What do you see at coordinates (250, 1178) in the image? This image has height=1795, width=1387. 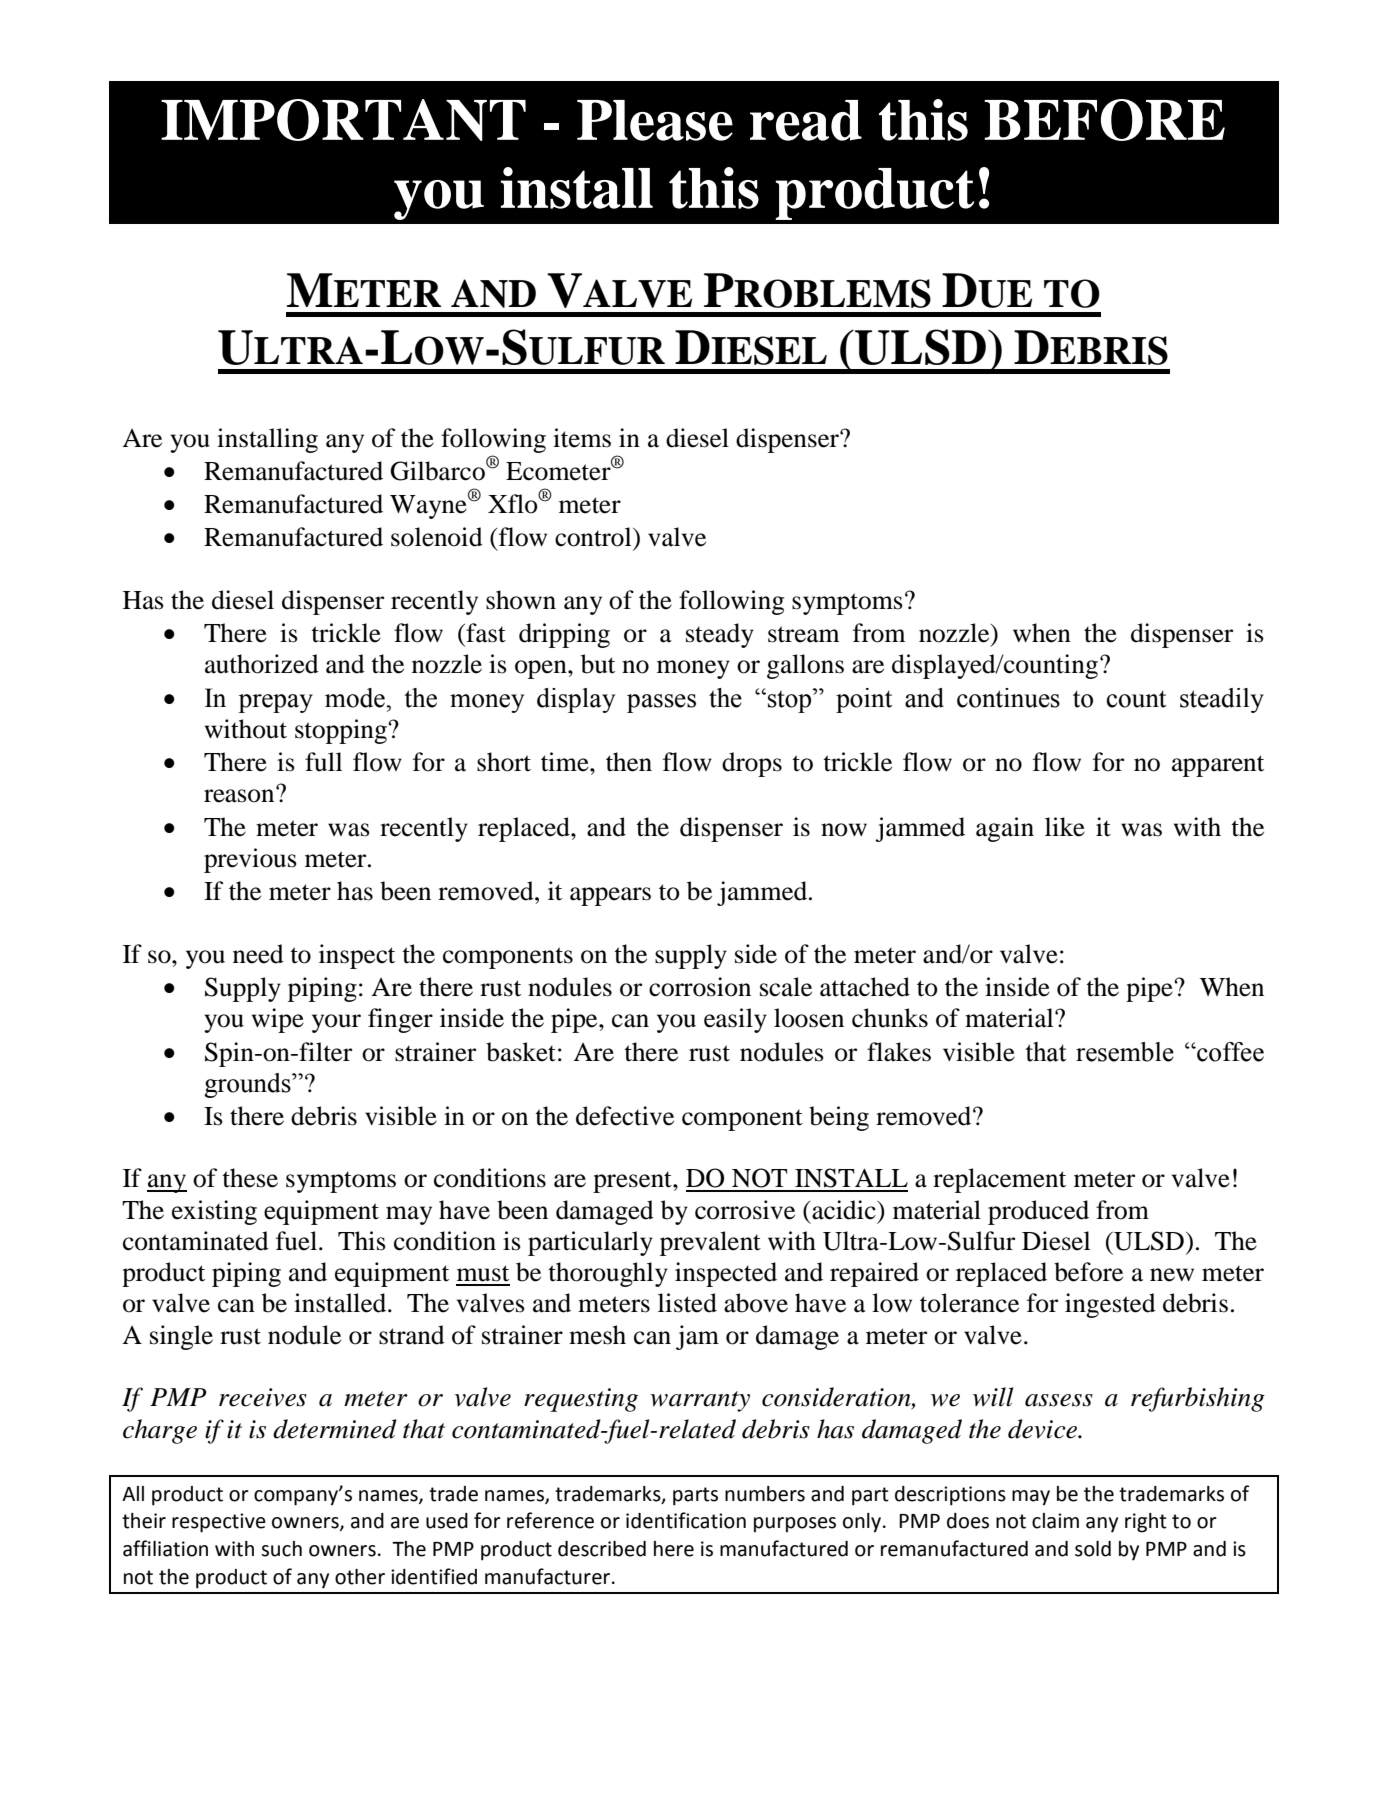 I see `these` at bounding box center [250, 1178].
